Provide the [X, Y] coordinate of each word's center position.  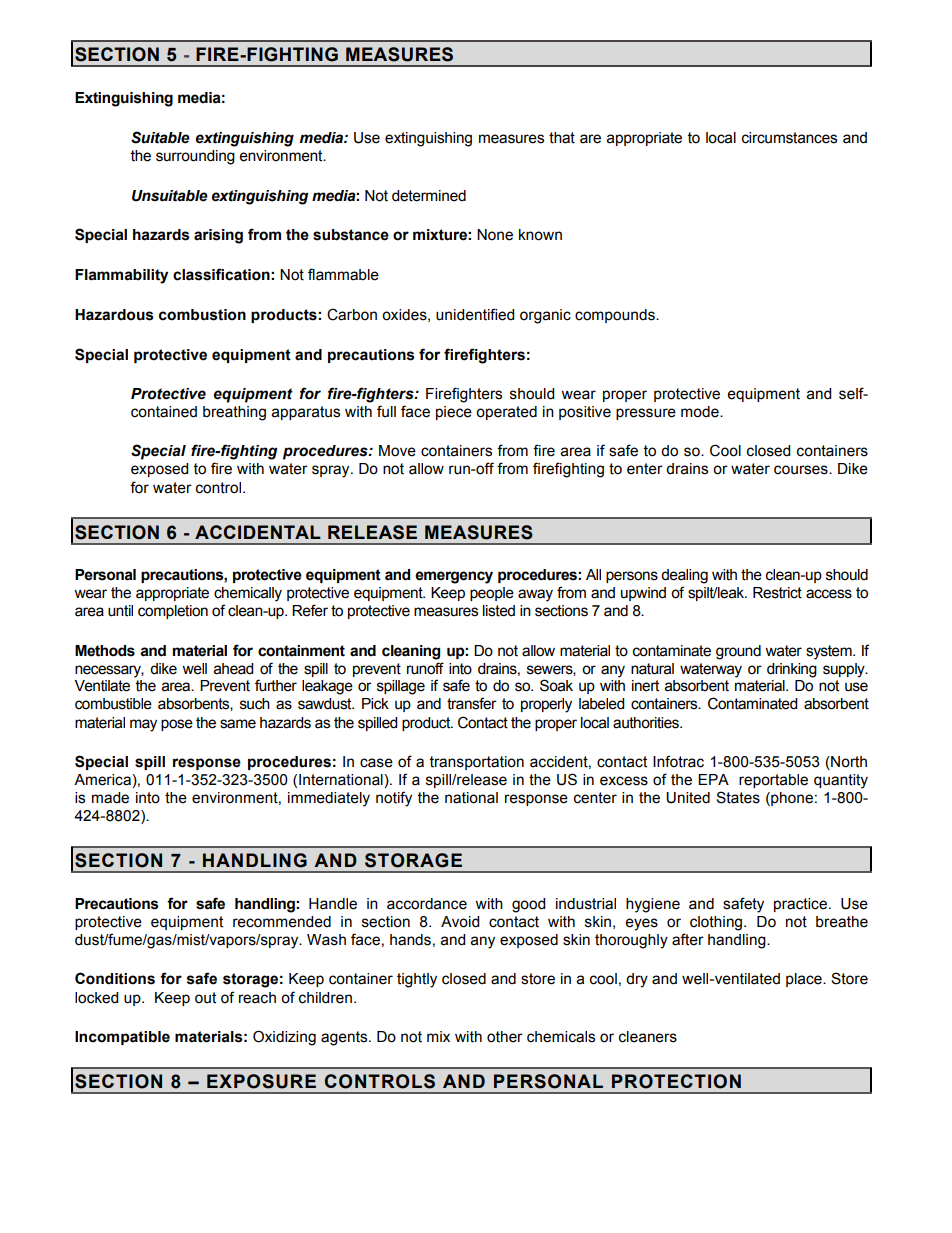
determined [429, 196]
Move [397, 451]
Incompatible [122, 1038]
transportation [477, 763]
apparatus [306, 413]
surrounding [195, 157]
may [143, 725]
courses [802, 470]
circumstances [789, 138]
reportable [773, 781]
